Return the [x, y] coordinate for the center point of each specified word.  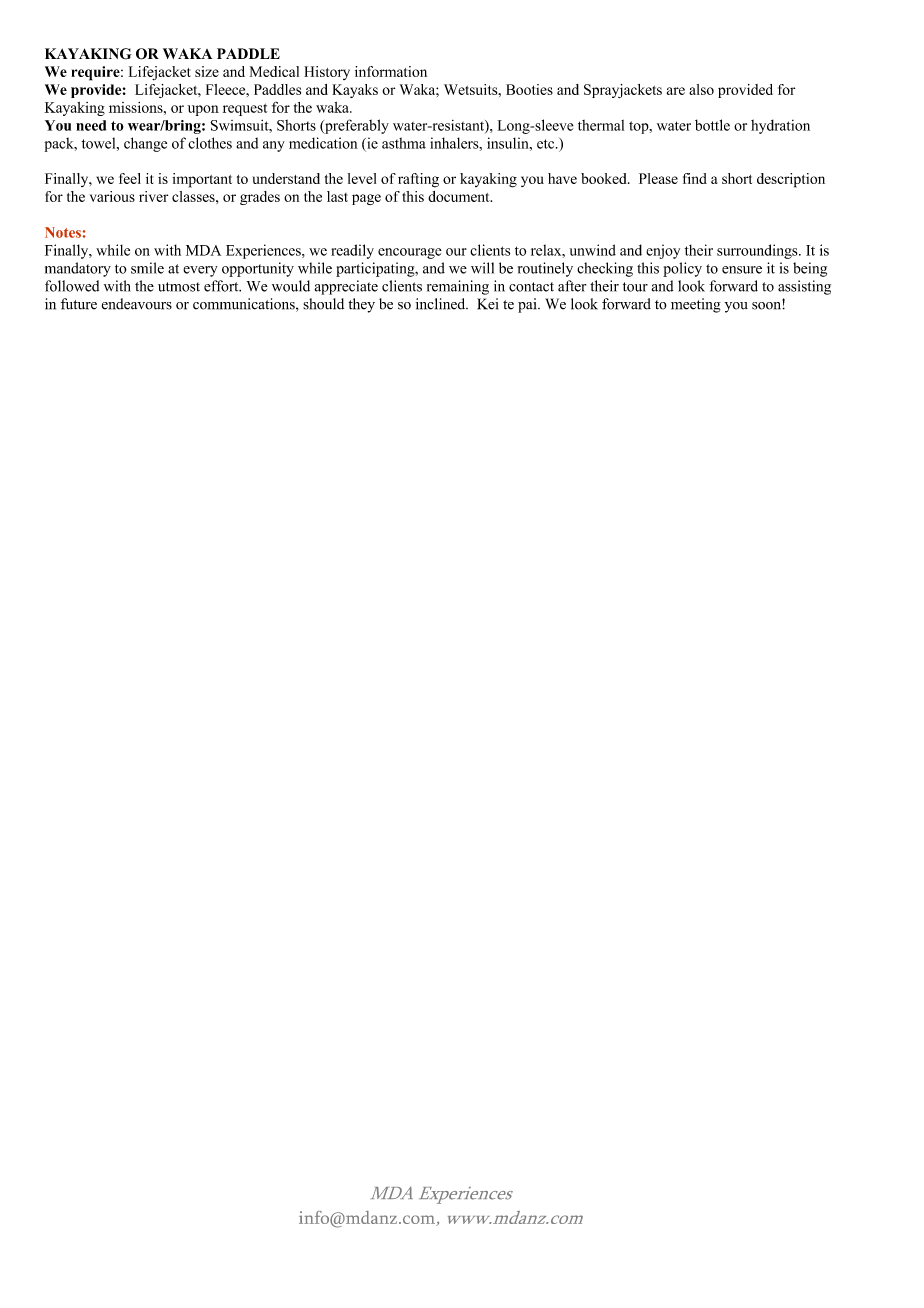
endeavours [136, 304]
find [695, 178]
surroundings [758, 251]
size [207, 71]
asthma [404, 143]
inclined [442, 304]
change [145, 144]
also [701, 89]
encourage [410, 253]
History [327, 73]
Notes [63, 232]
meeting [696, 305]
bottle [712, 125]
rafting [418, 180]
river [153, 196]
